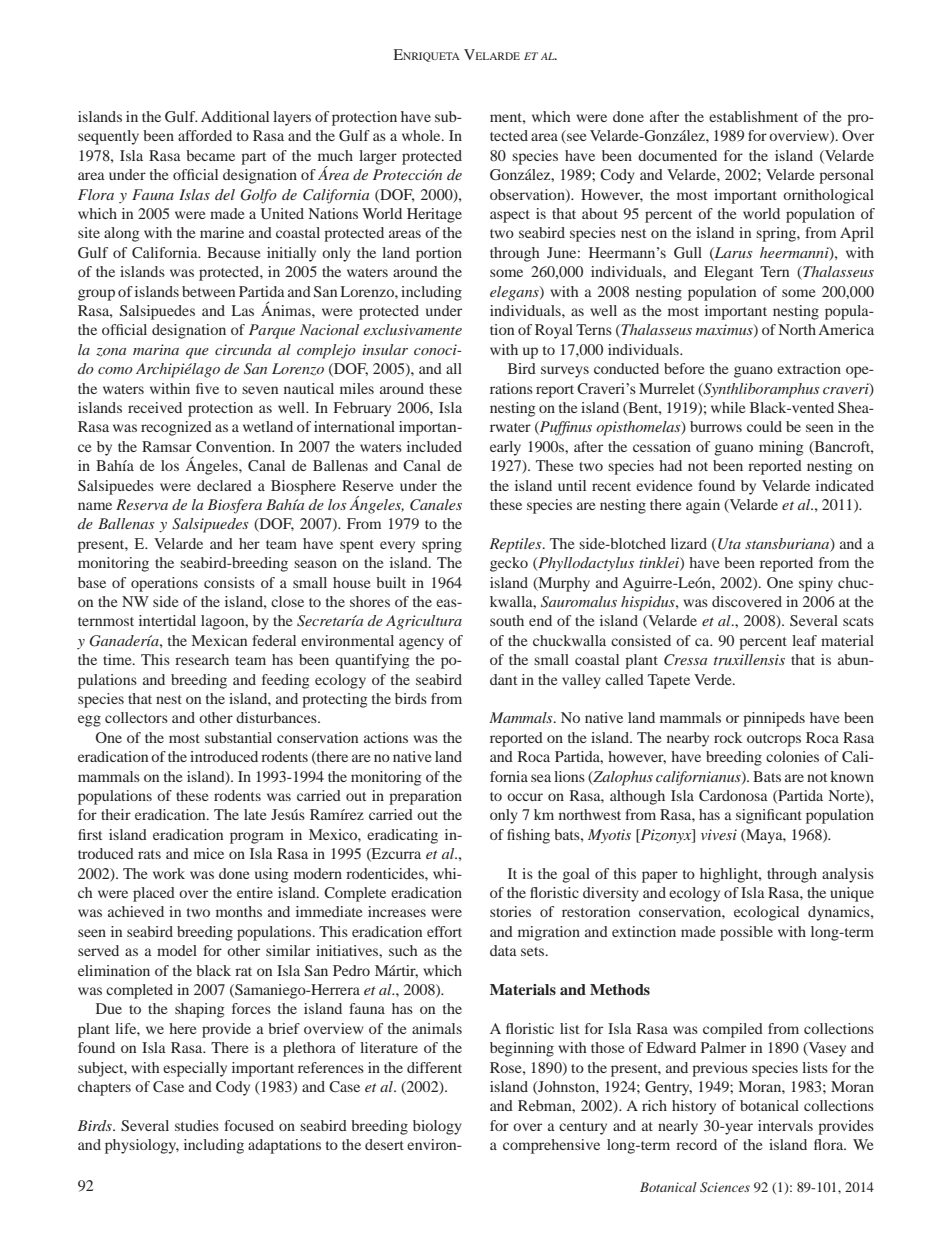  What do you see at coordinates (846, 176) in the page?
I see `personal` at bounding box center [846, 176].
